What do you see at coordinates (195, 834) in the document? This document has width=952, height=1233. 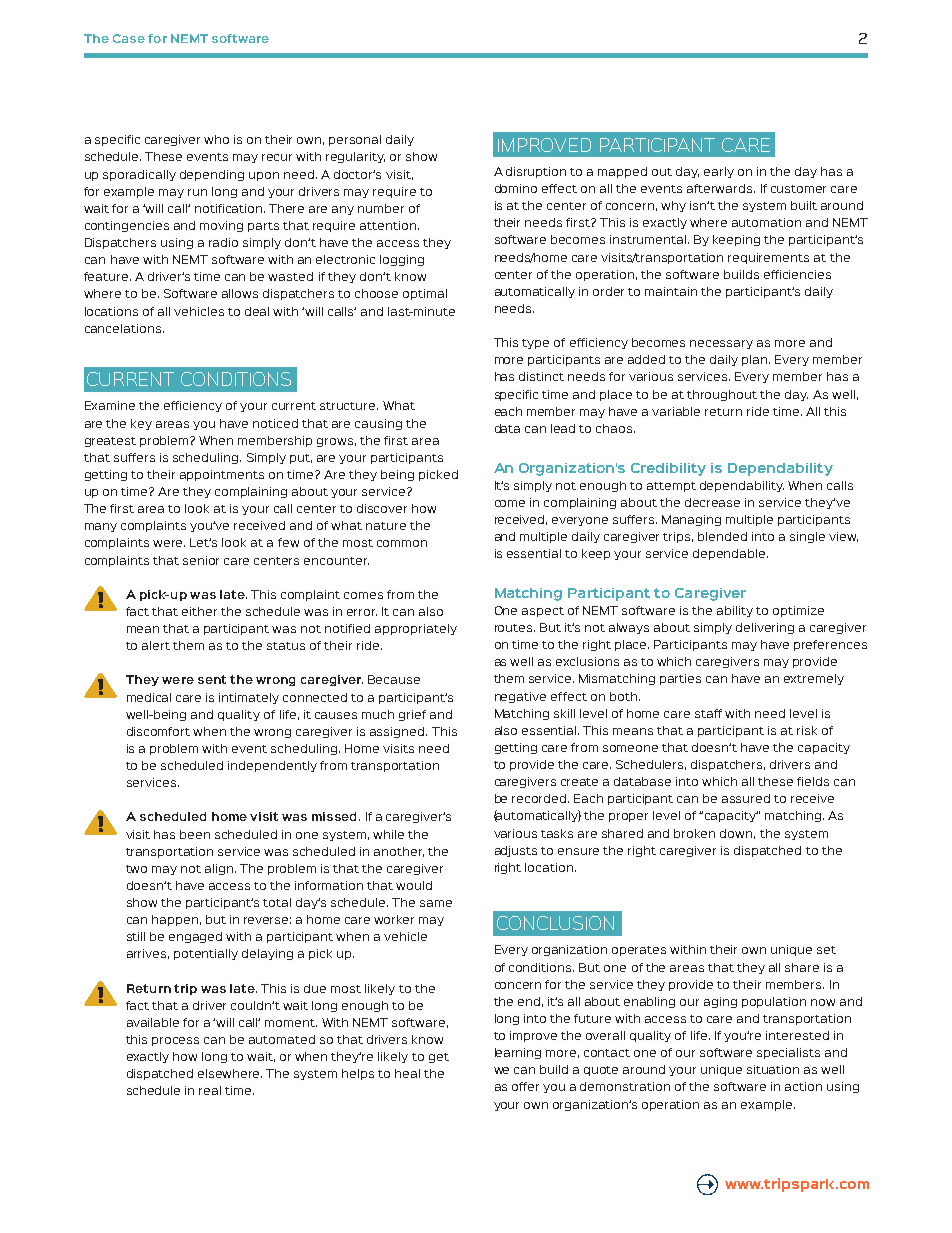 I see `been` at bounding box center [195, 834].
